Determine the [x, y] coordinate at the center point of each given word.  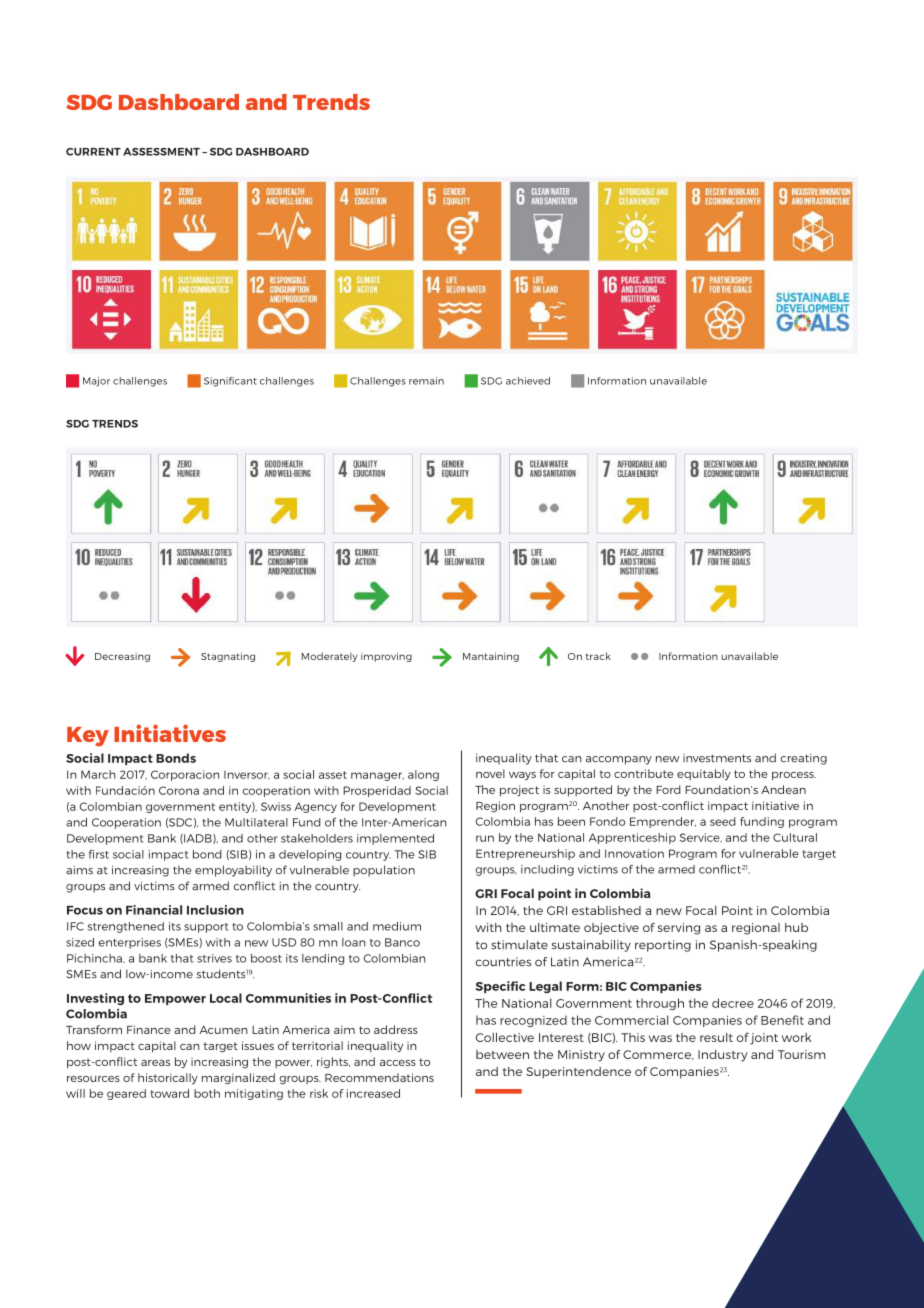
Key [88, 737]
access [398, 1063]
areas [155, 1063]
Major [96, 382]
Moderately [330, 657]
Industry [723, 1056]
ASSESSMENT [161, 152]
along [423, 775]
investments [717, 758]
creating [804, 759]
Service [701, 838]
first [99, 854]
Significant [230, 382]
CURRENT [93, 152]
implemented [395, 839]
